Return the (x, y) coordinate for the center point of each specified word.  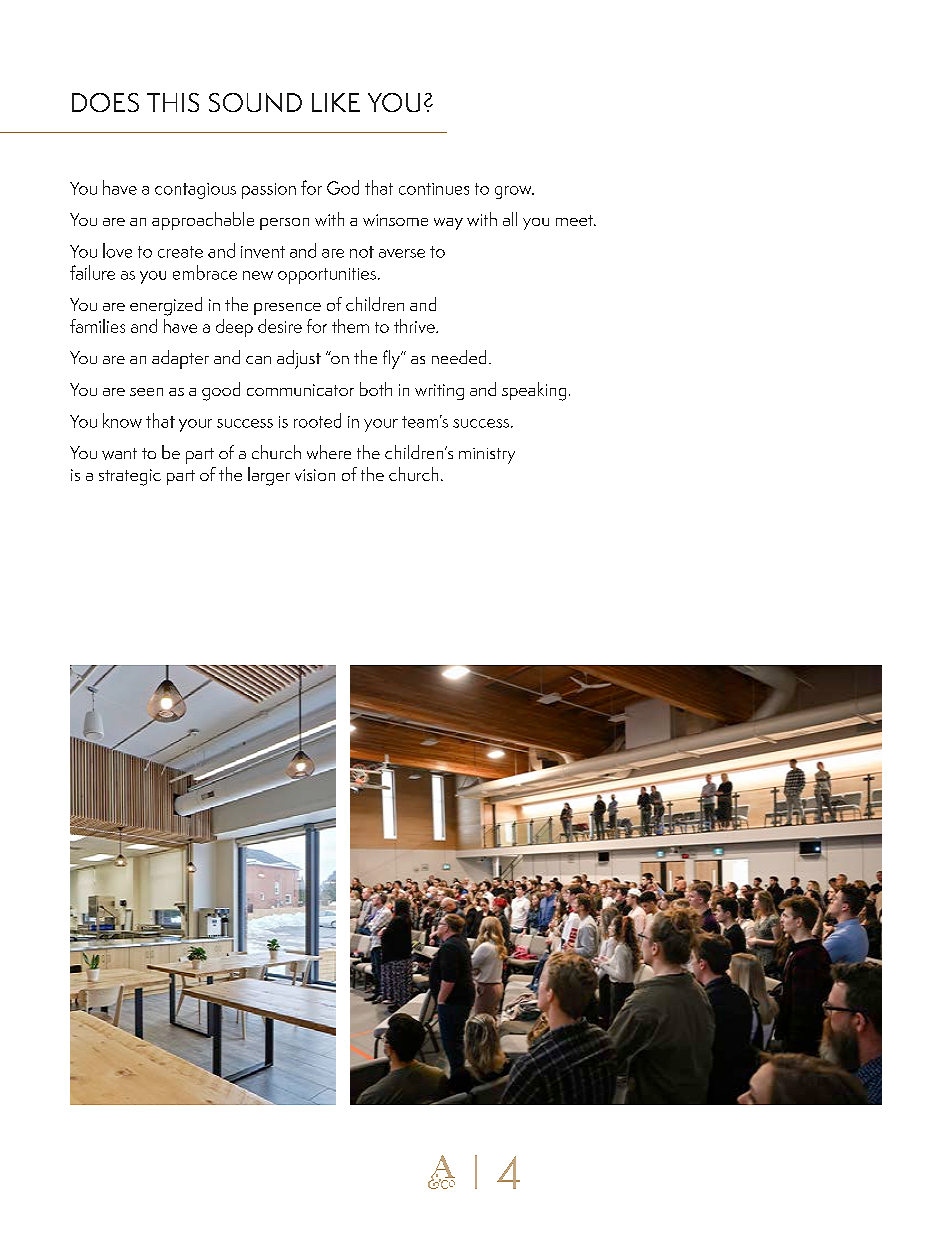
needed (459, 357)
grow (514, 192)
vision (315, 475)
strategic (130, 477)
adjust (299, 359)
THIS (173, 102)
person (284, 224)
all (510, 219)
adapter (180, 359)
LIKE (336, 102)
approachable (203, 221)
